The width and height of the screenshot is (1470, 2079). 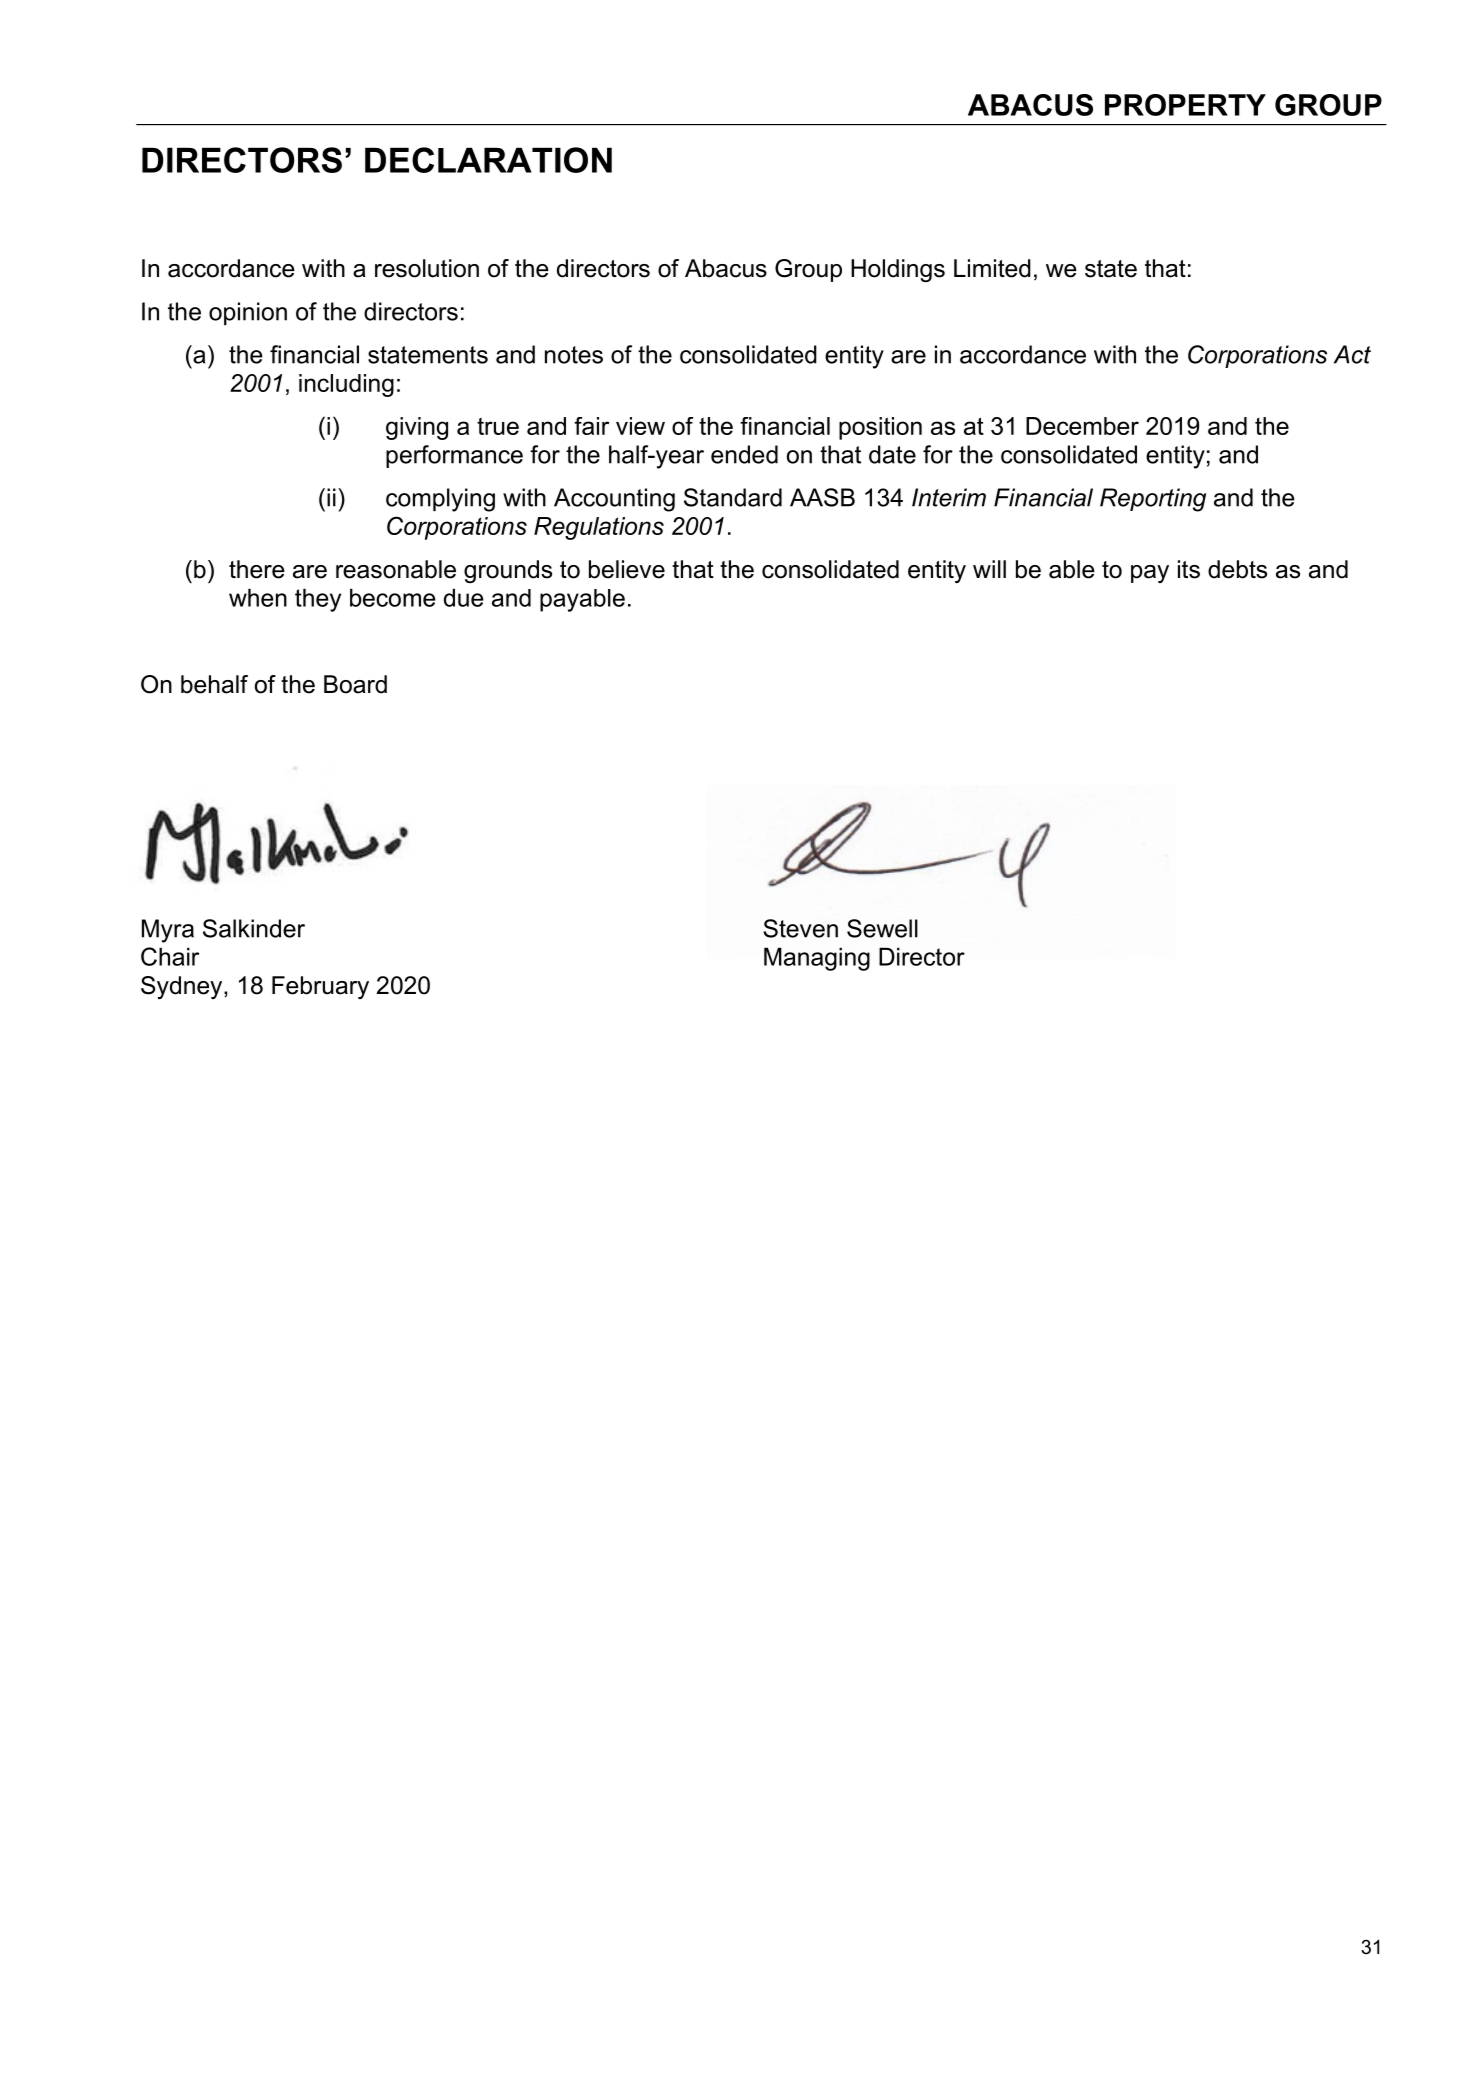 I want to click on its, so click(x=1189, y=569).
